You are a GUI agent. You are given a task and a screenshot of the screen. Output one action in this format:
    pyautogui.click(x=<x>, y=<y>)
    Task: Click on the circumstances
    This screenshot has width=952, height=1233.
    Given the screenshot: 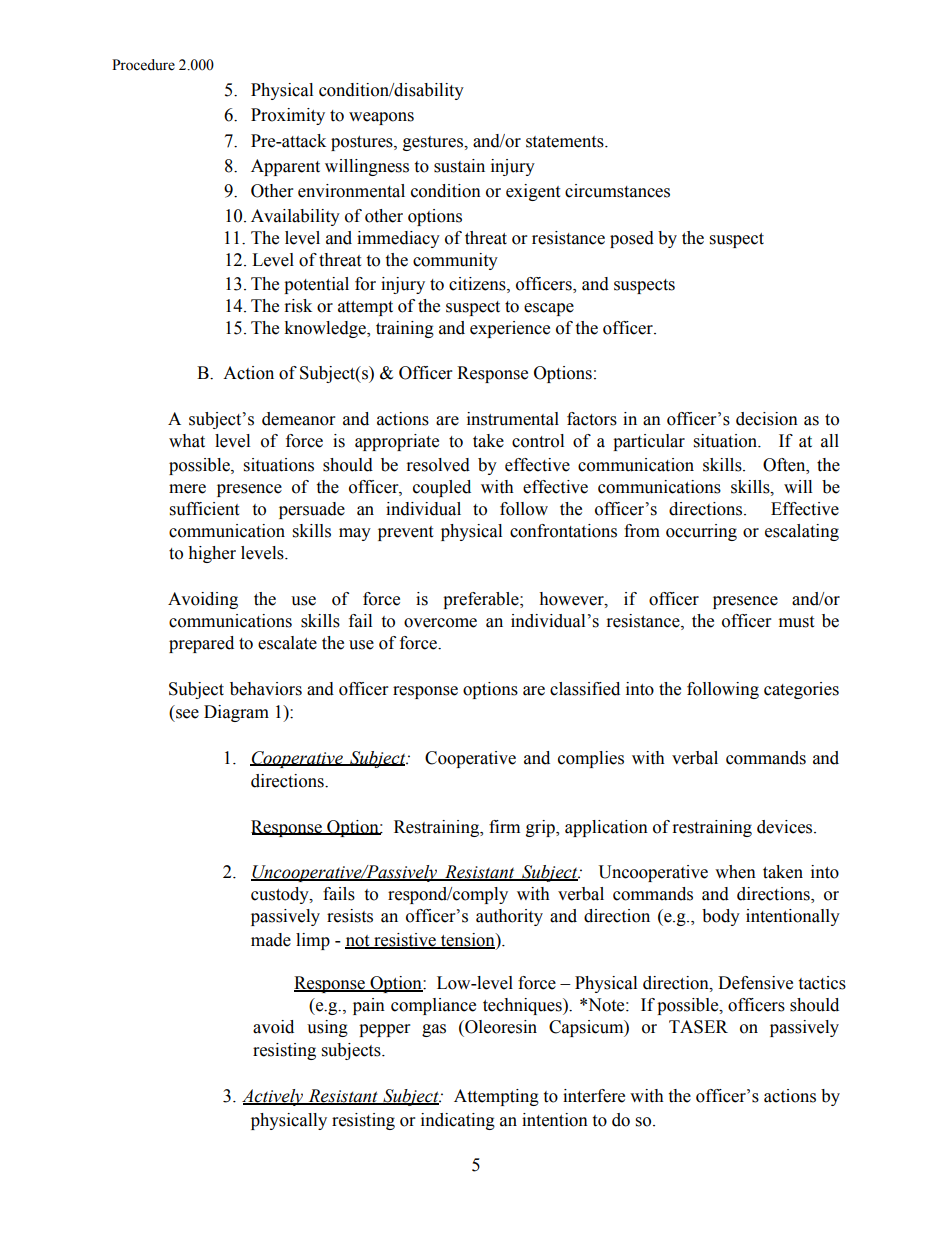 What is the action you would take?
    pyautogui.click(x=617, y=191)
